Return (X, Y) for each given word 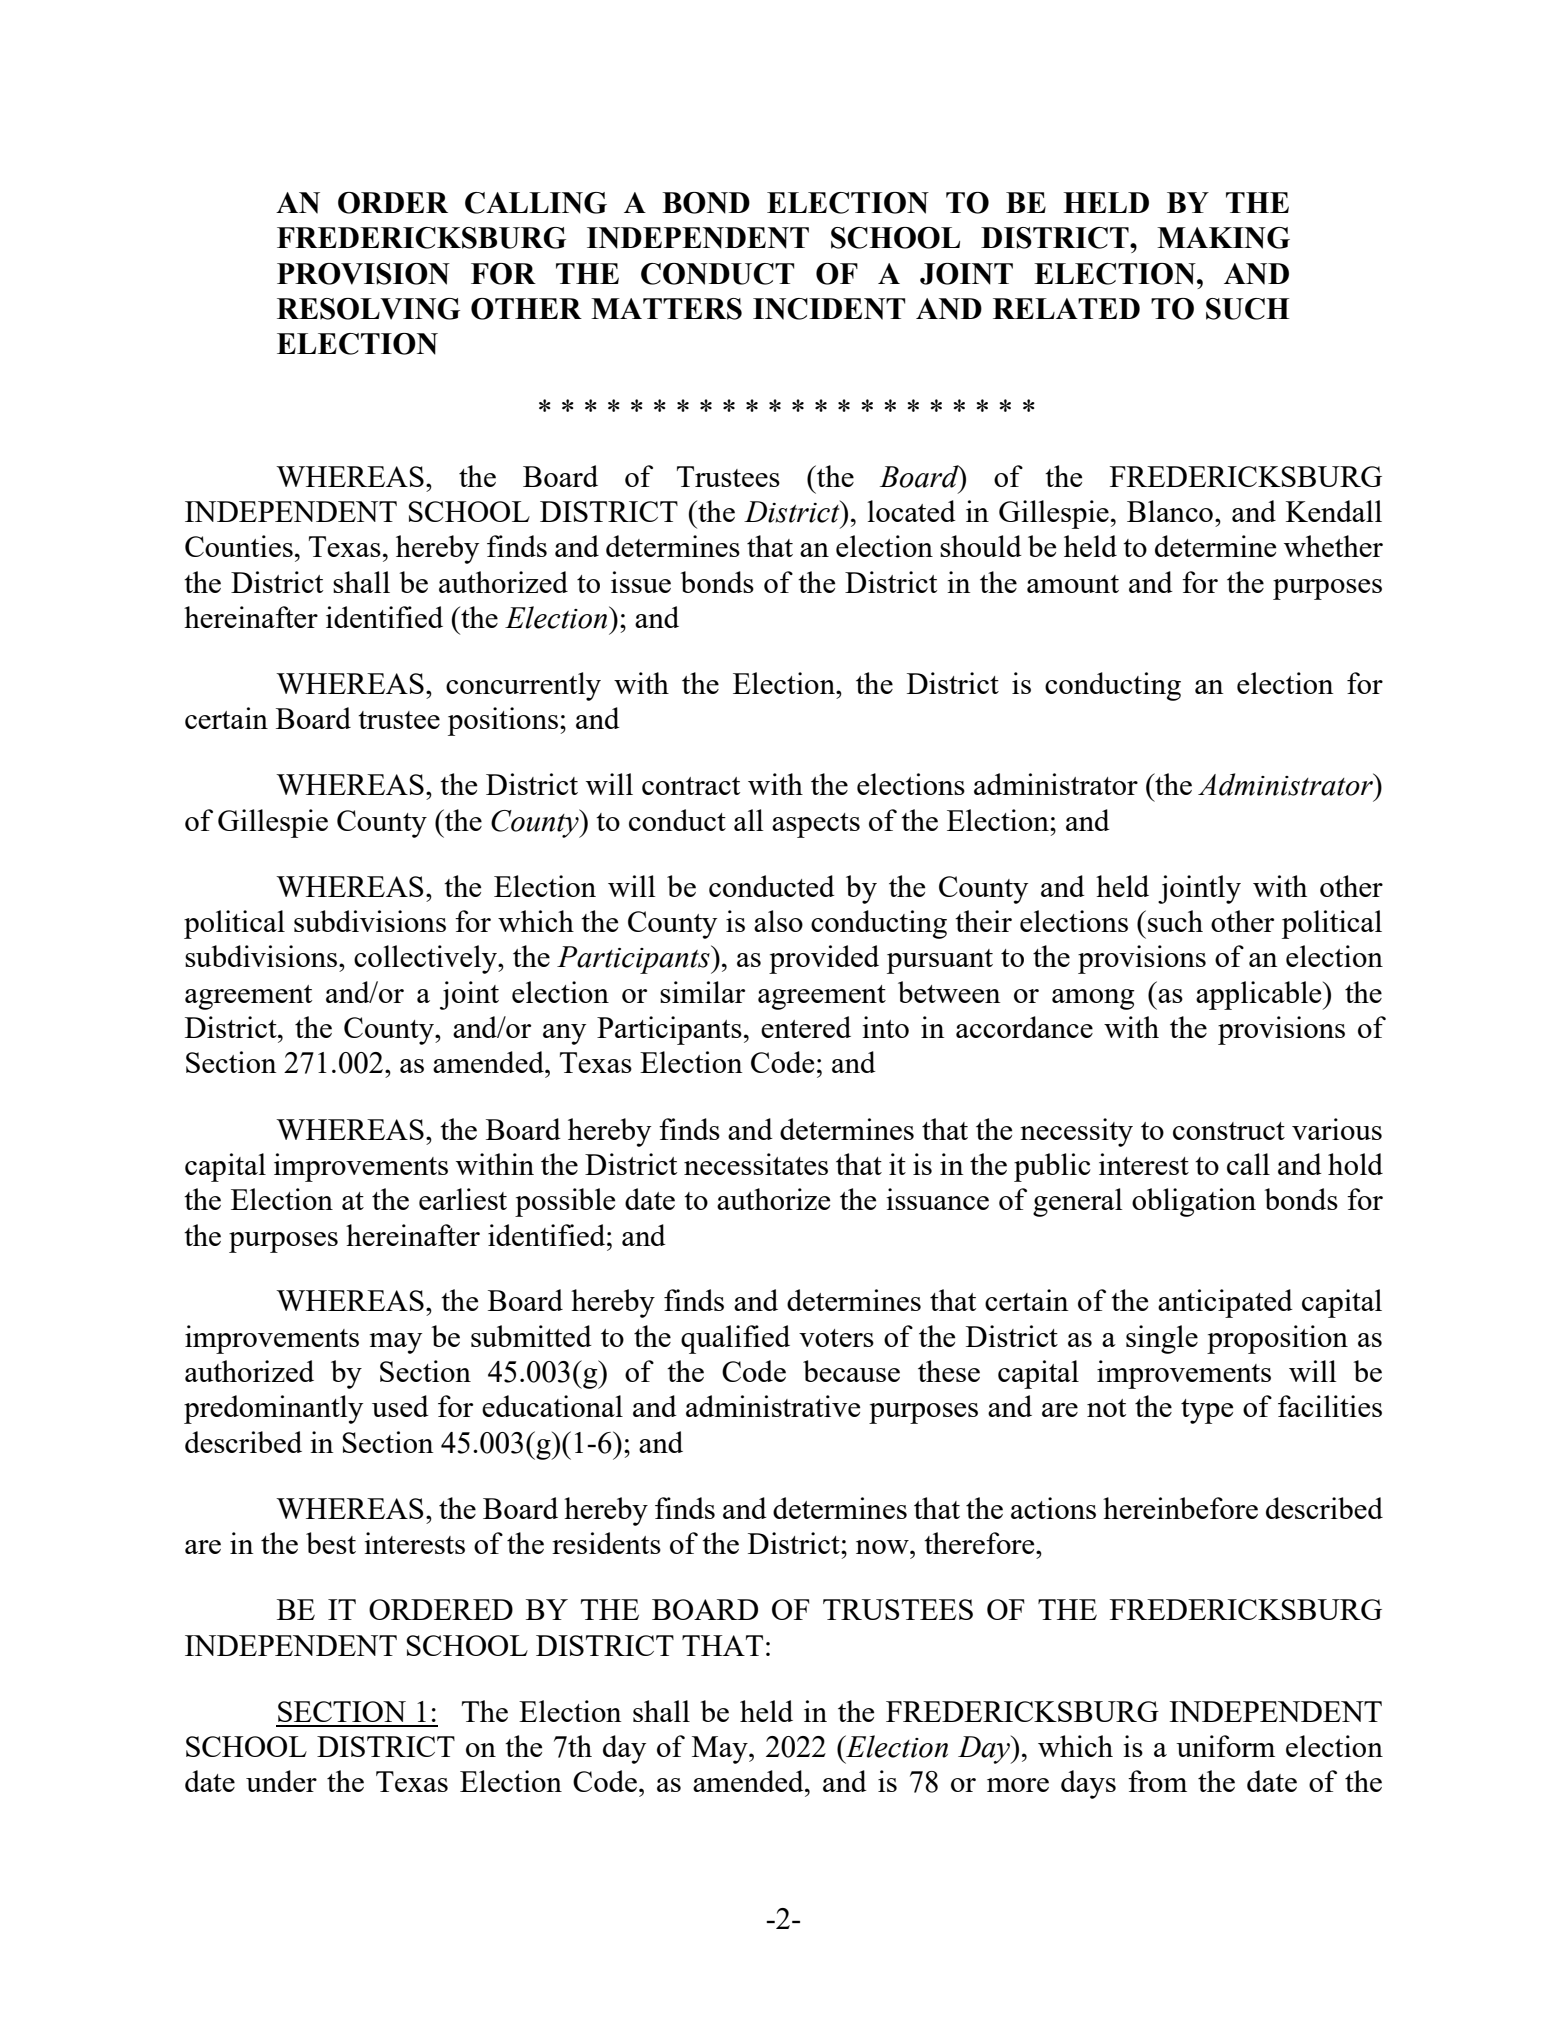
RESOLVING (368, 309)
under (281, 1781)
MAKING (1223, 238)
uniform (1225, 1746)
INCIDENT (829, 309)
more (1018, 1785)
